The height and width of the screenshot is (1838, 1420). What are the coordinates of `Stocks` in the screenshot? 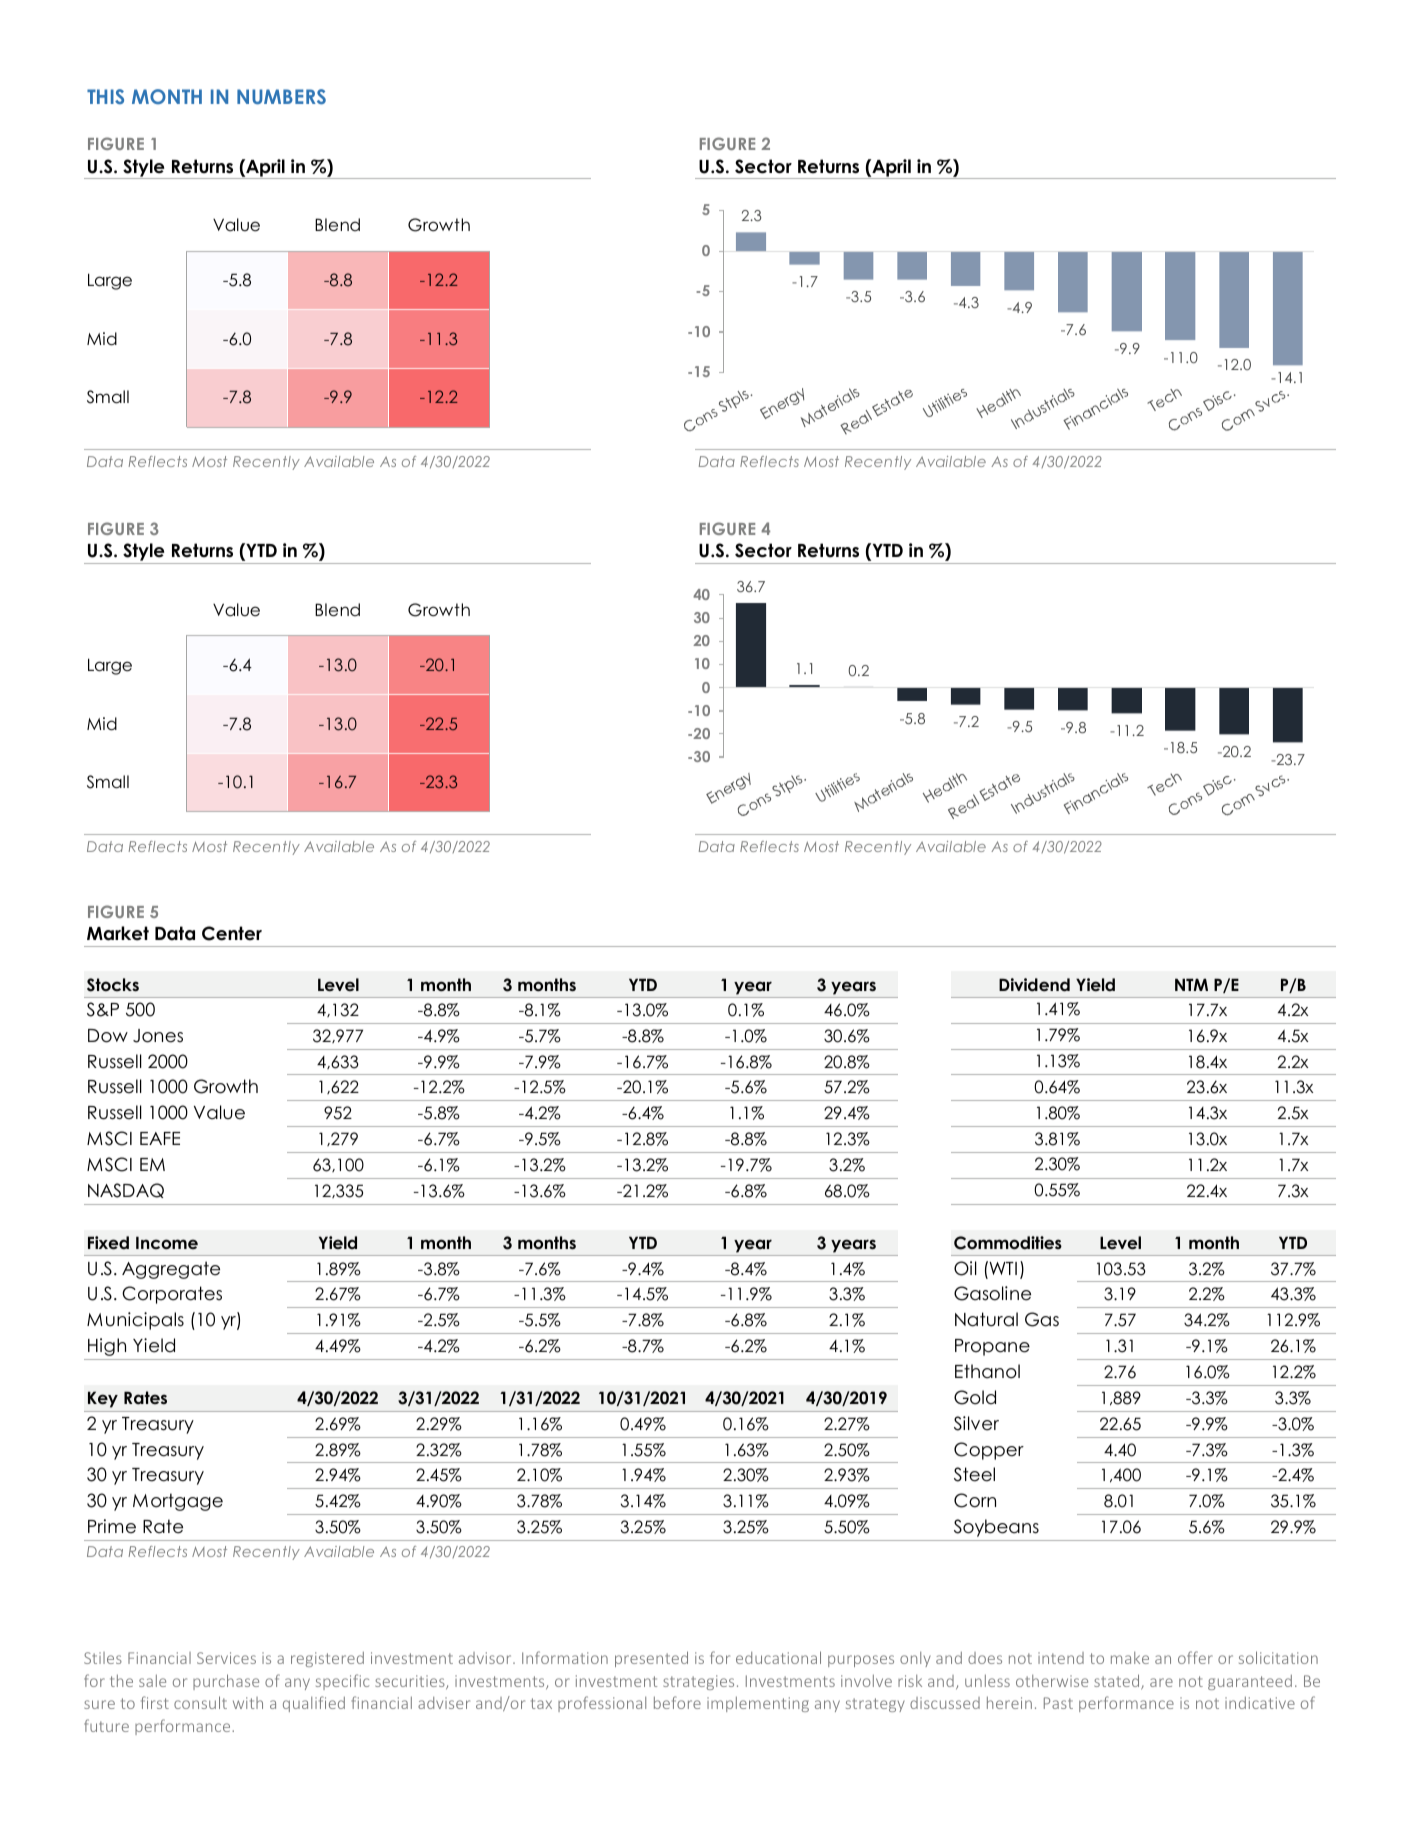 It's located at (113, 985).
